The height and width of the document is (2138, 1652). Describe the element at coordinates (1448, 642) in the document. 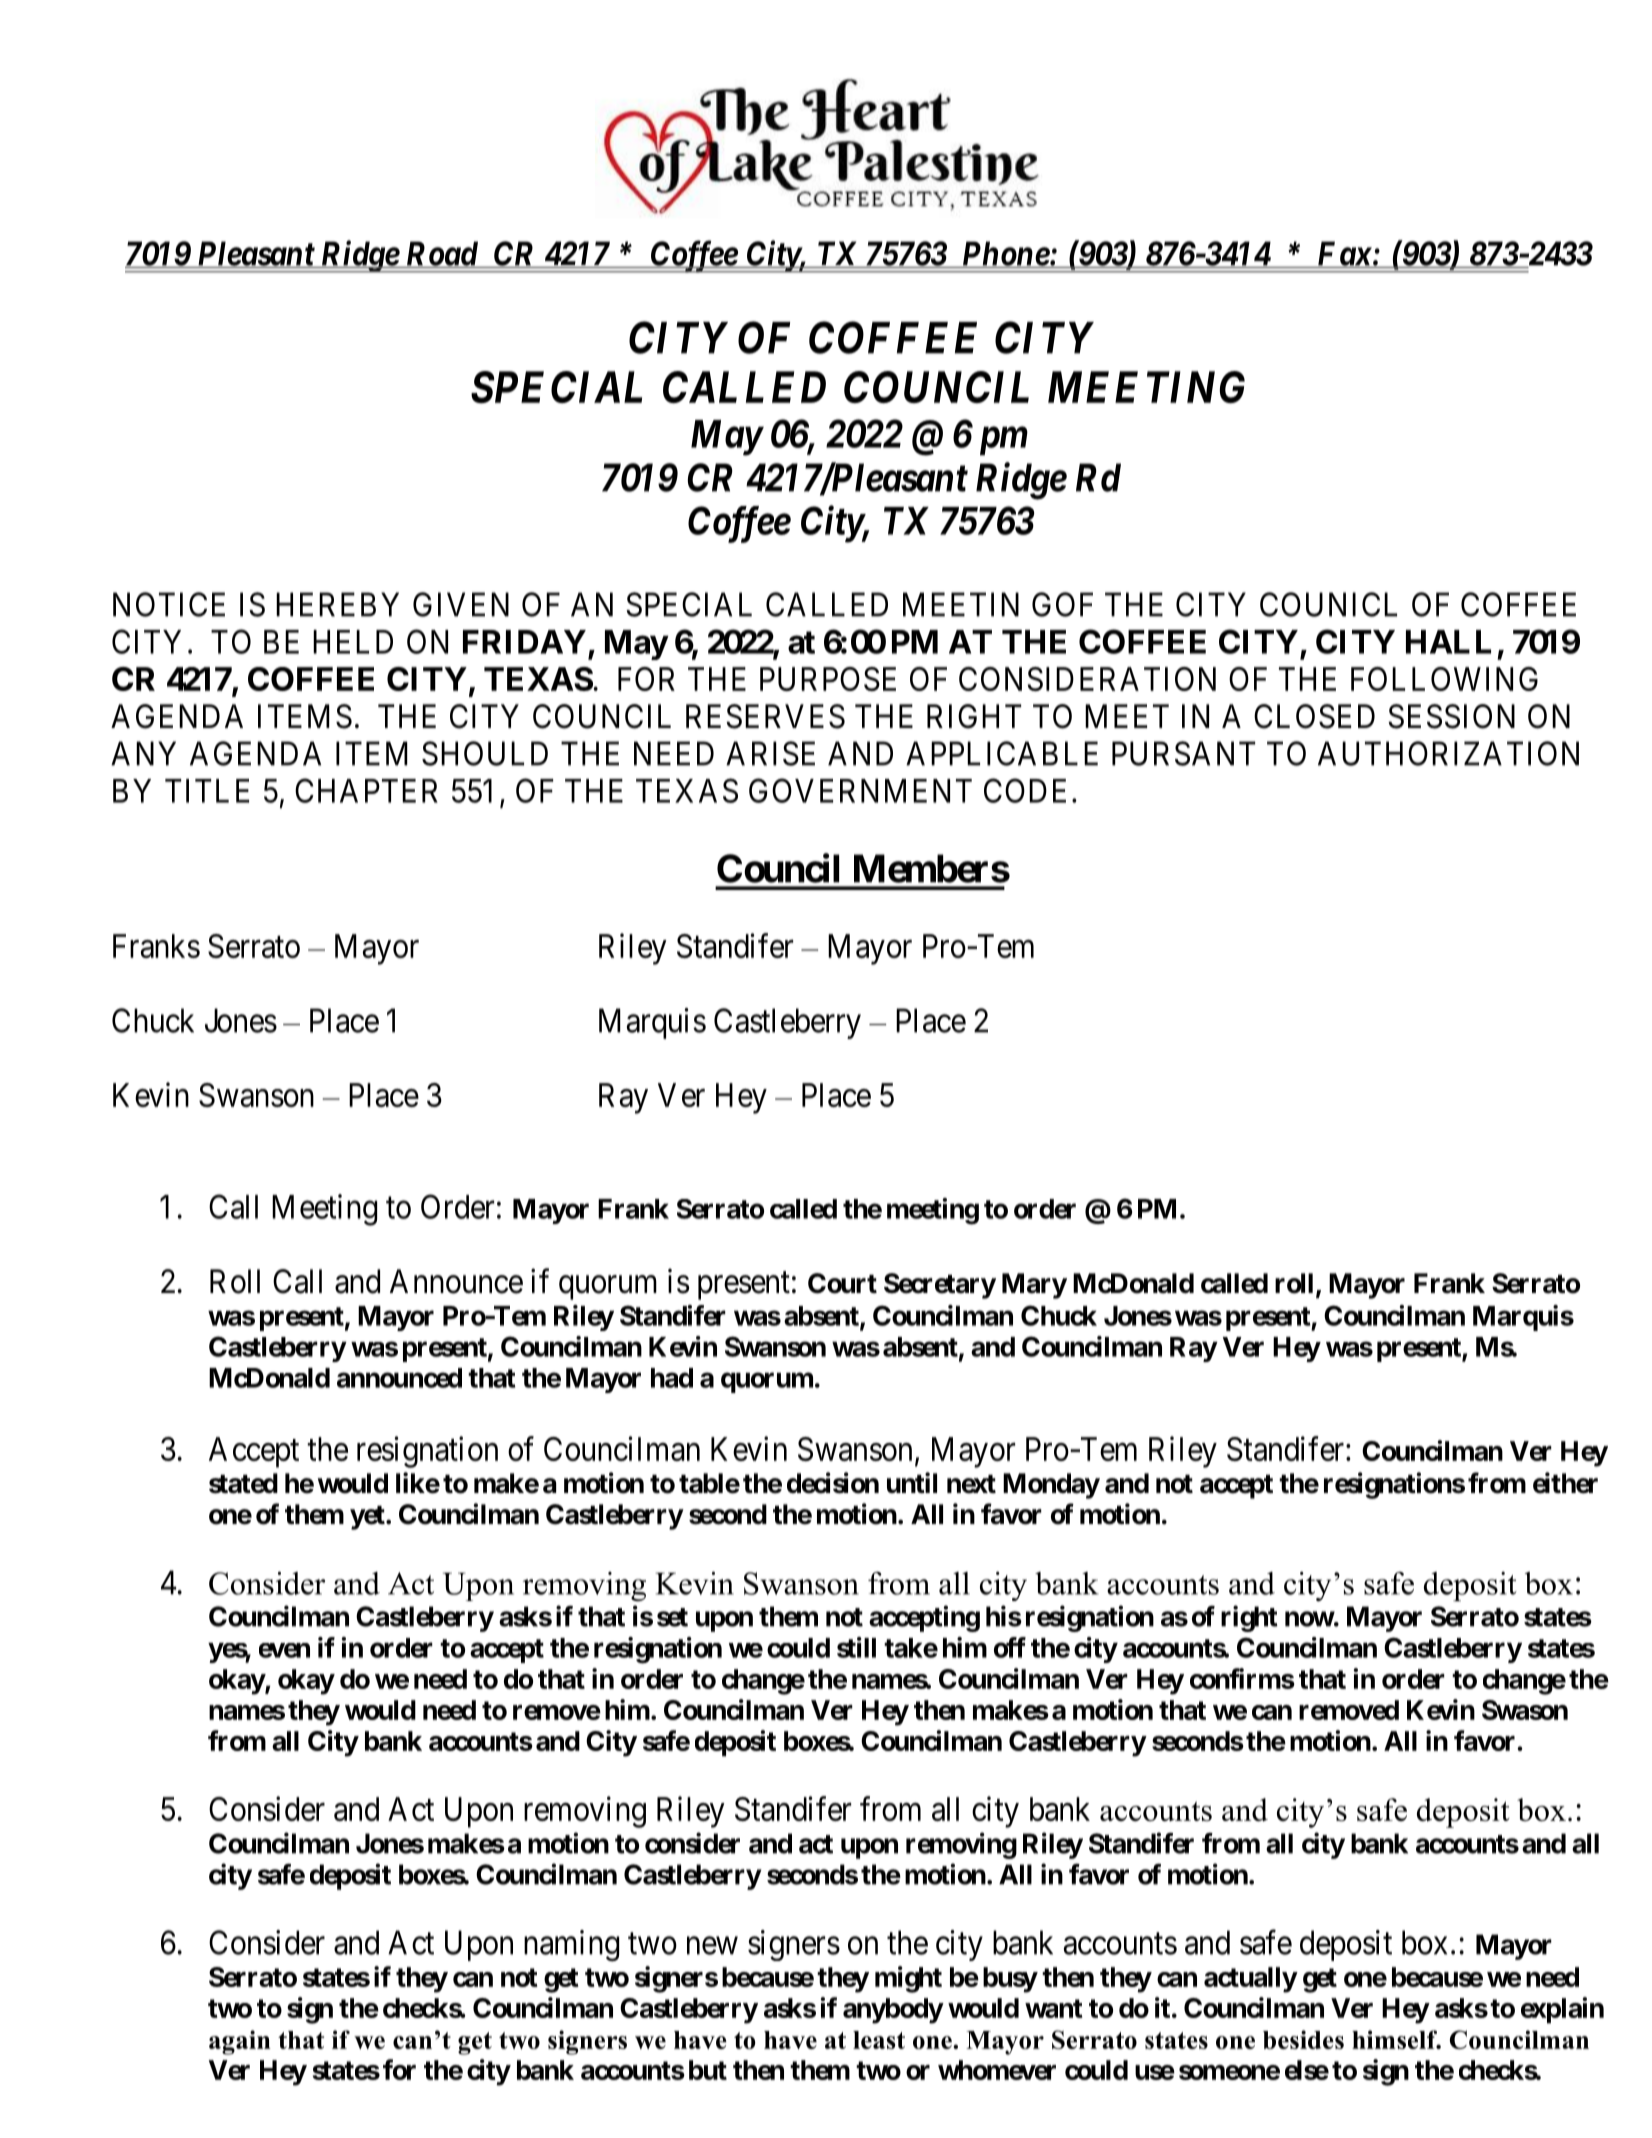

I see `HALL` at that location.
